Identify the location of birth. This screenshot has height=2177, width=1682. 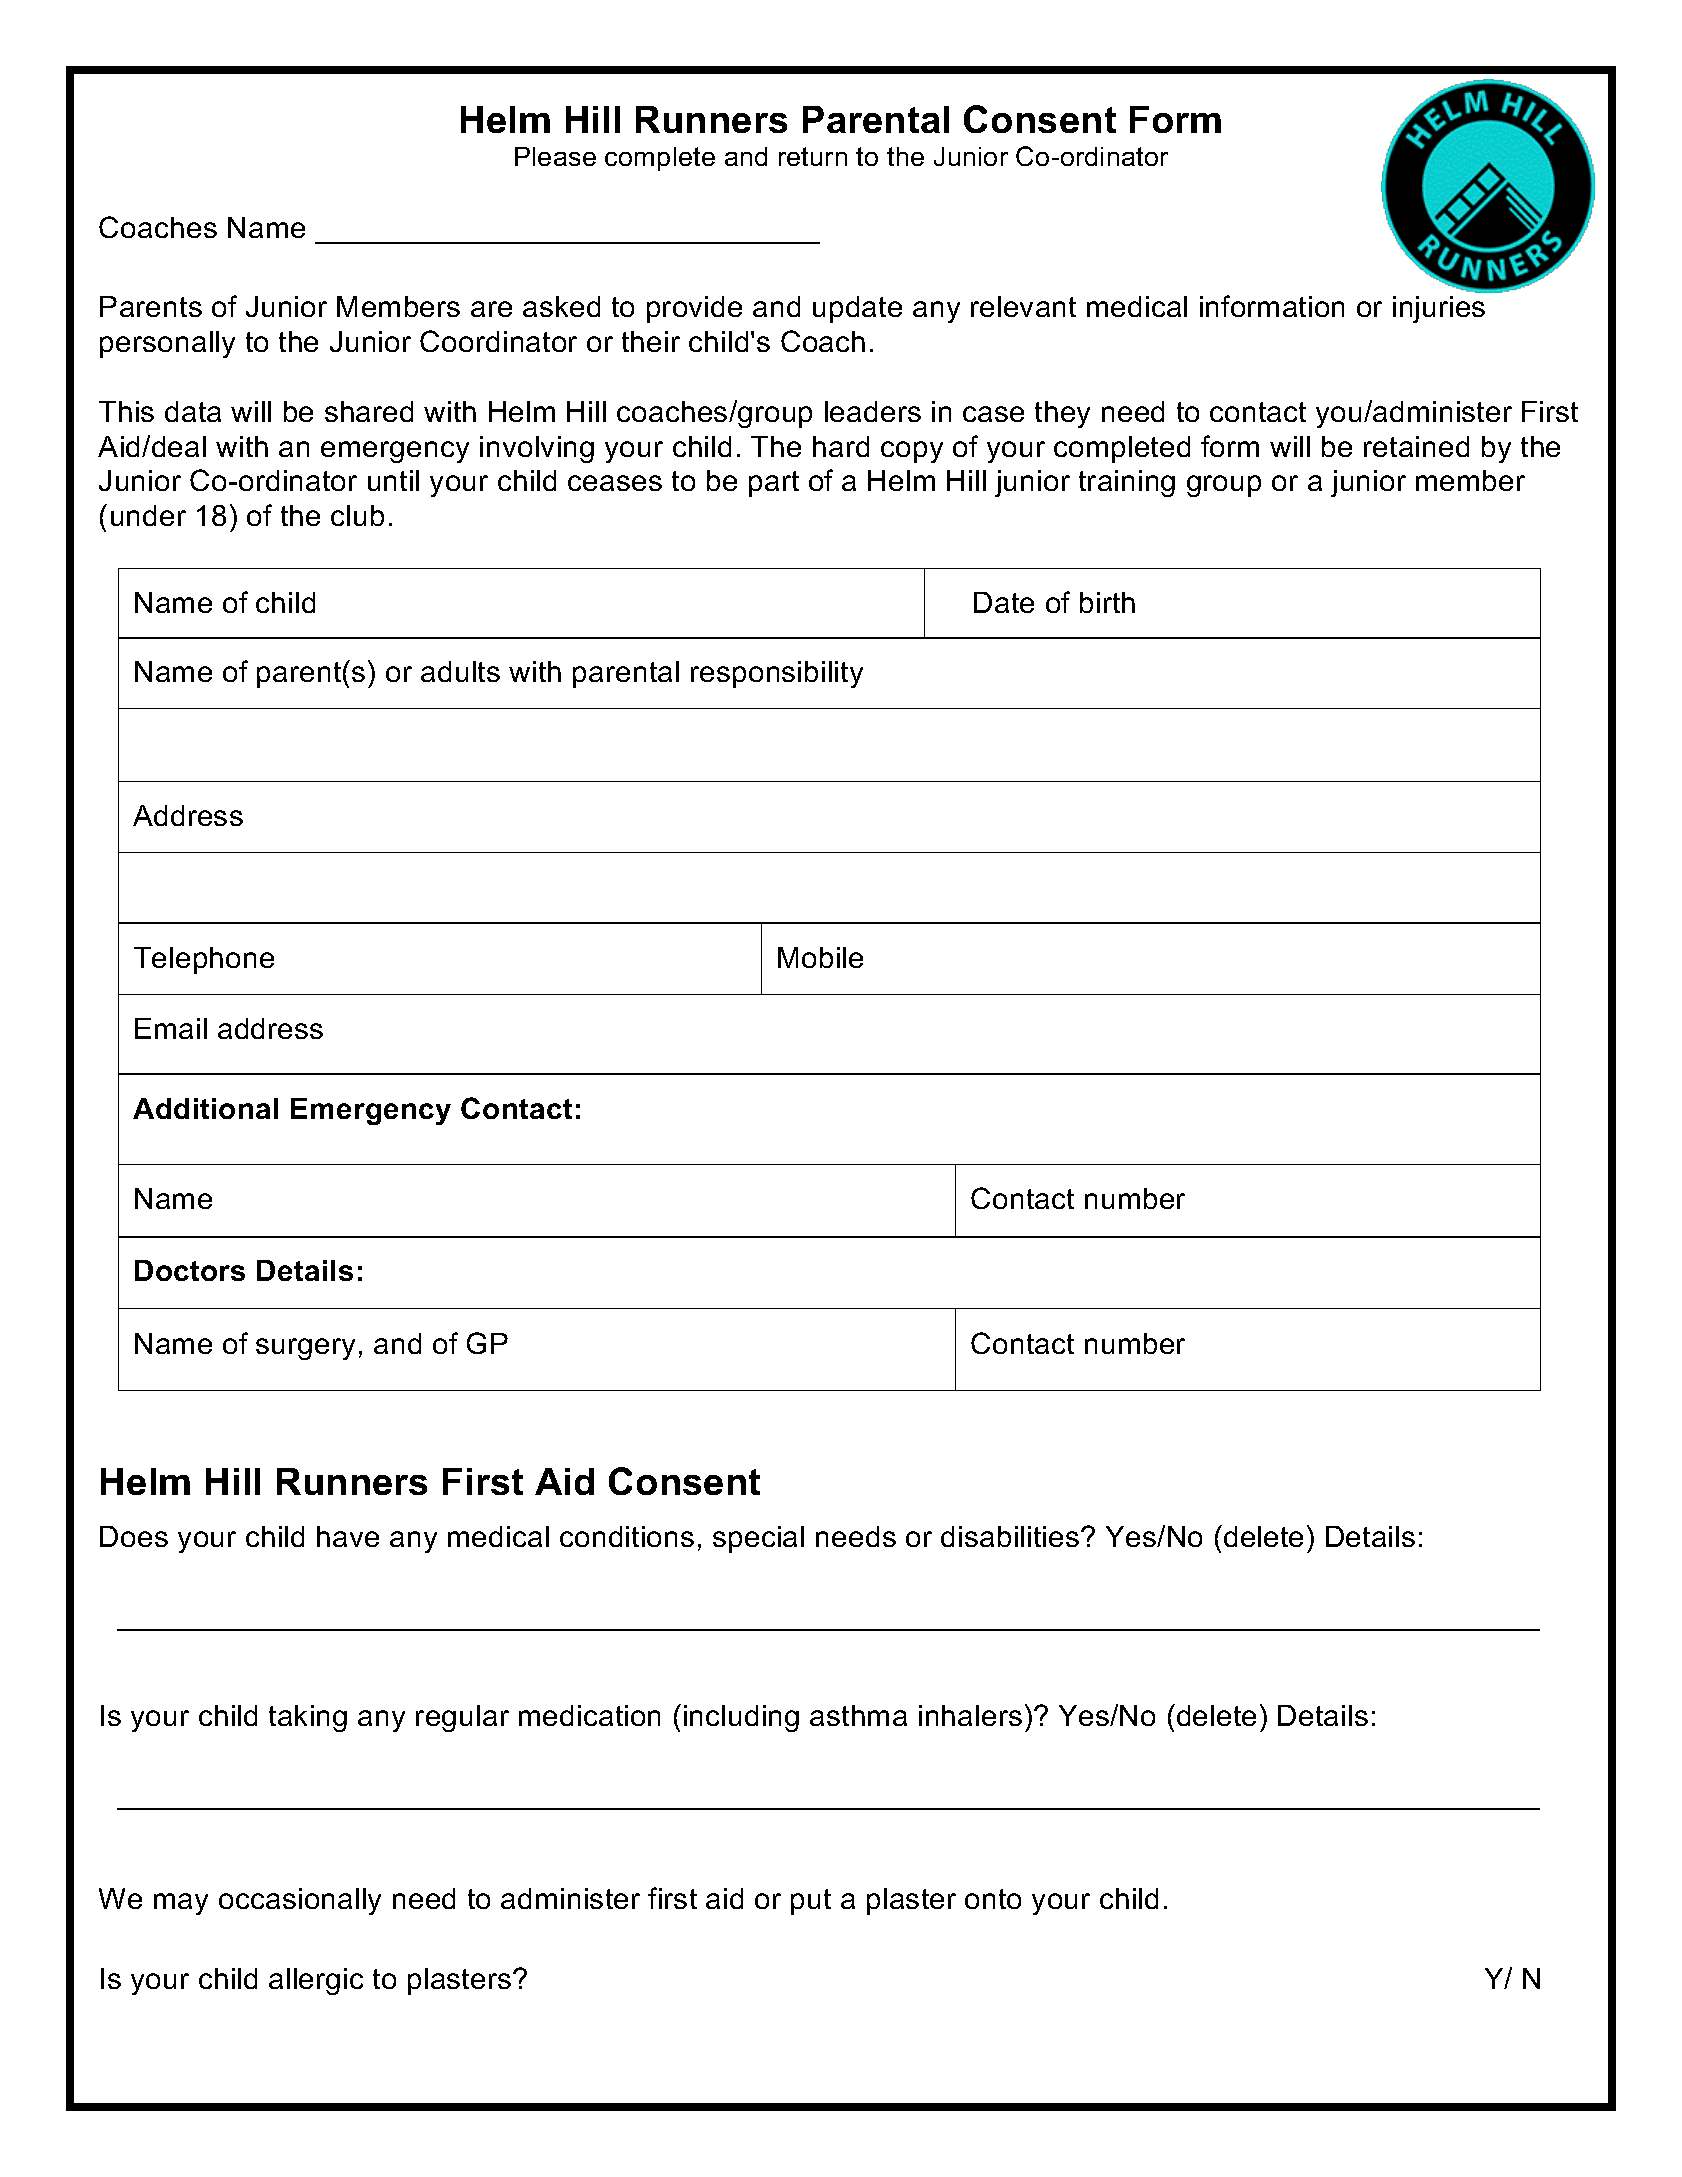
(1107, 602).
